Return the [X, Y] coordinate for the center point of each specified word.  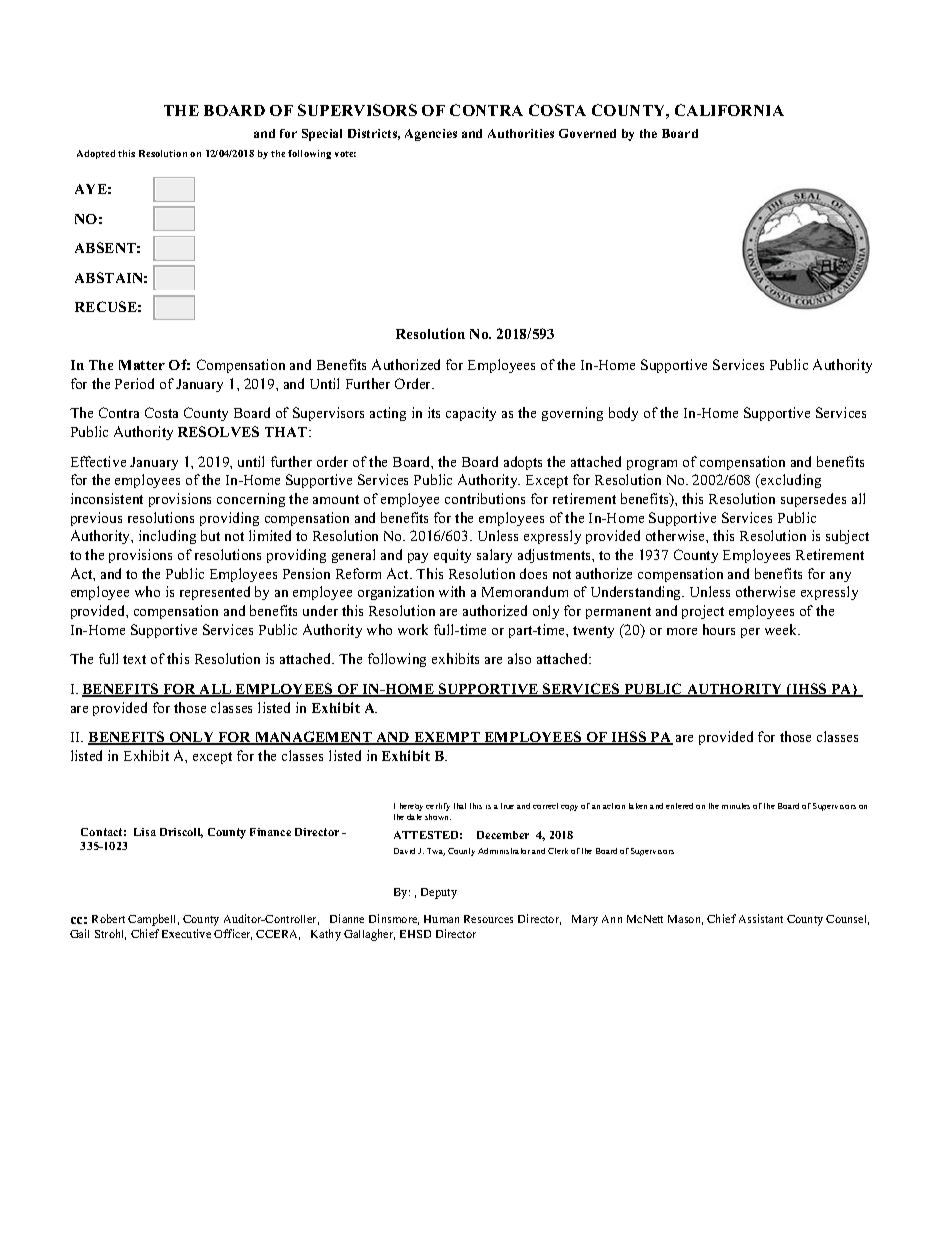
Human [441, 919]
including [167, 537]
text [134, 659]
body [623, 414]
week [782, 629]
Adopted [96, 154]
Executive [186, 933]
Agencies [431, 135]
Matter [142, 365]
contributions [485, 498]
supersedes [813, 500]
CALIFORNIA [729, 110]
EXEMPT [447, 738]
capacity [471, 414]
